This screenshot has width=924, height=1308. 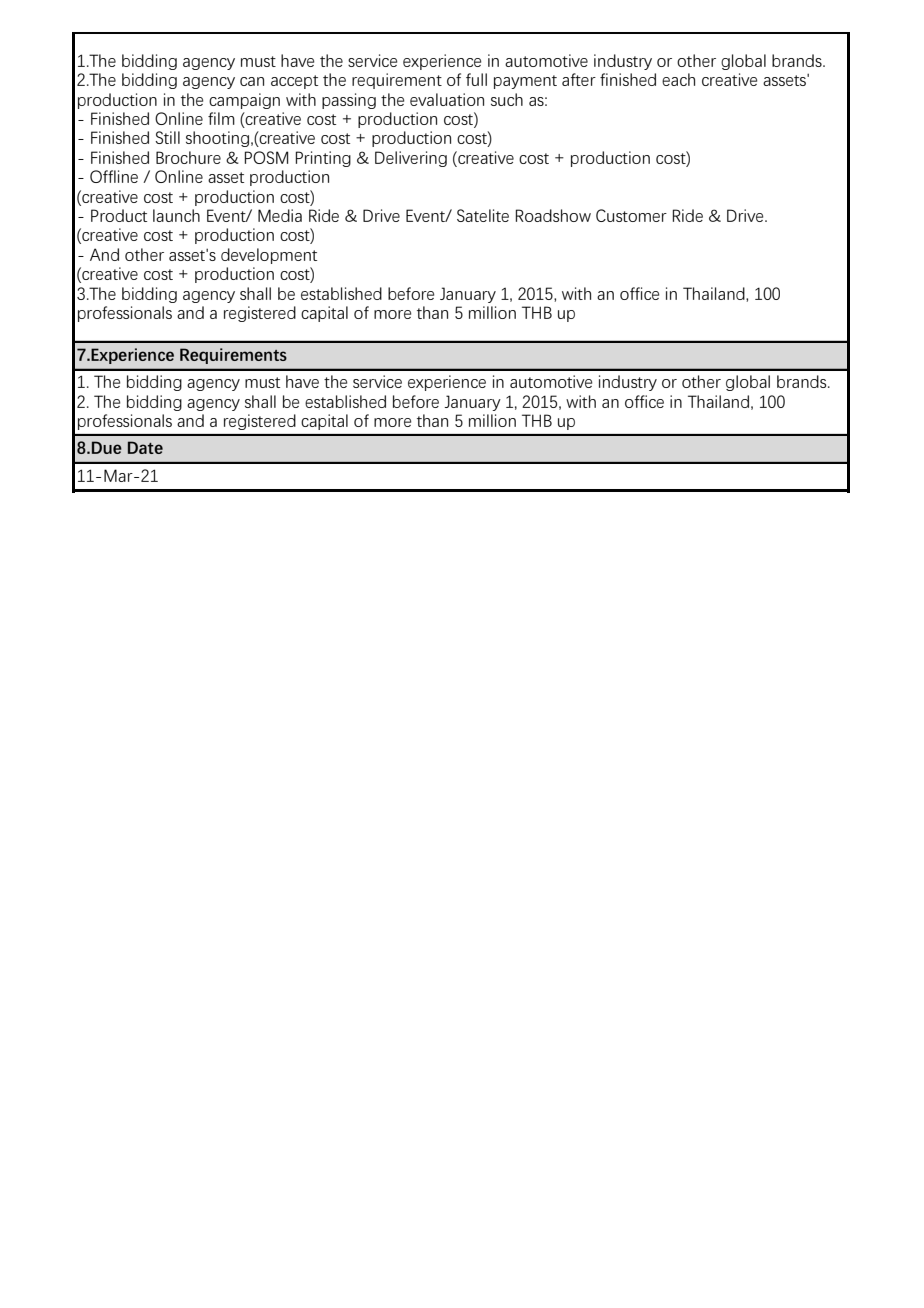 What do you see at coordinates (269, 256) in the screenshot?
I see `development` at bounding box center [269, 256].
